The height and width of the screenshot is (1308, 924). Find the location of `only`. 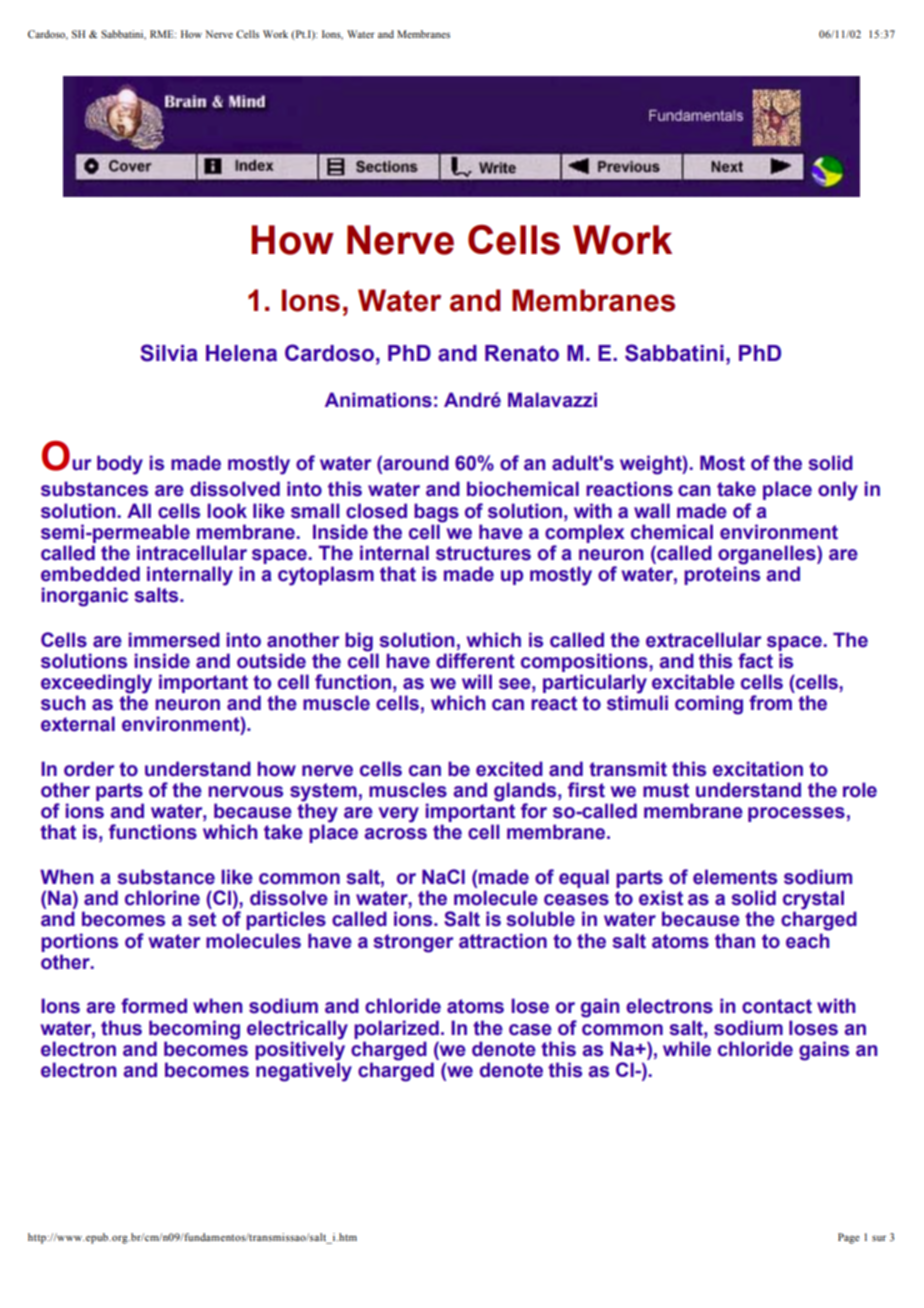

only is located at coordinates (838, 491).
